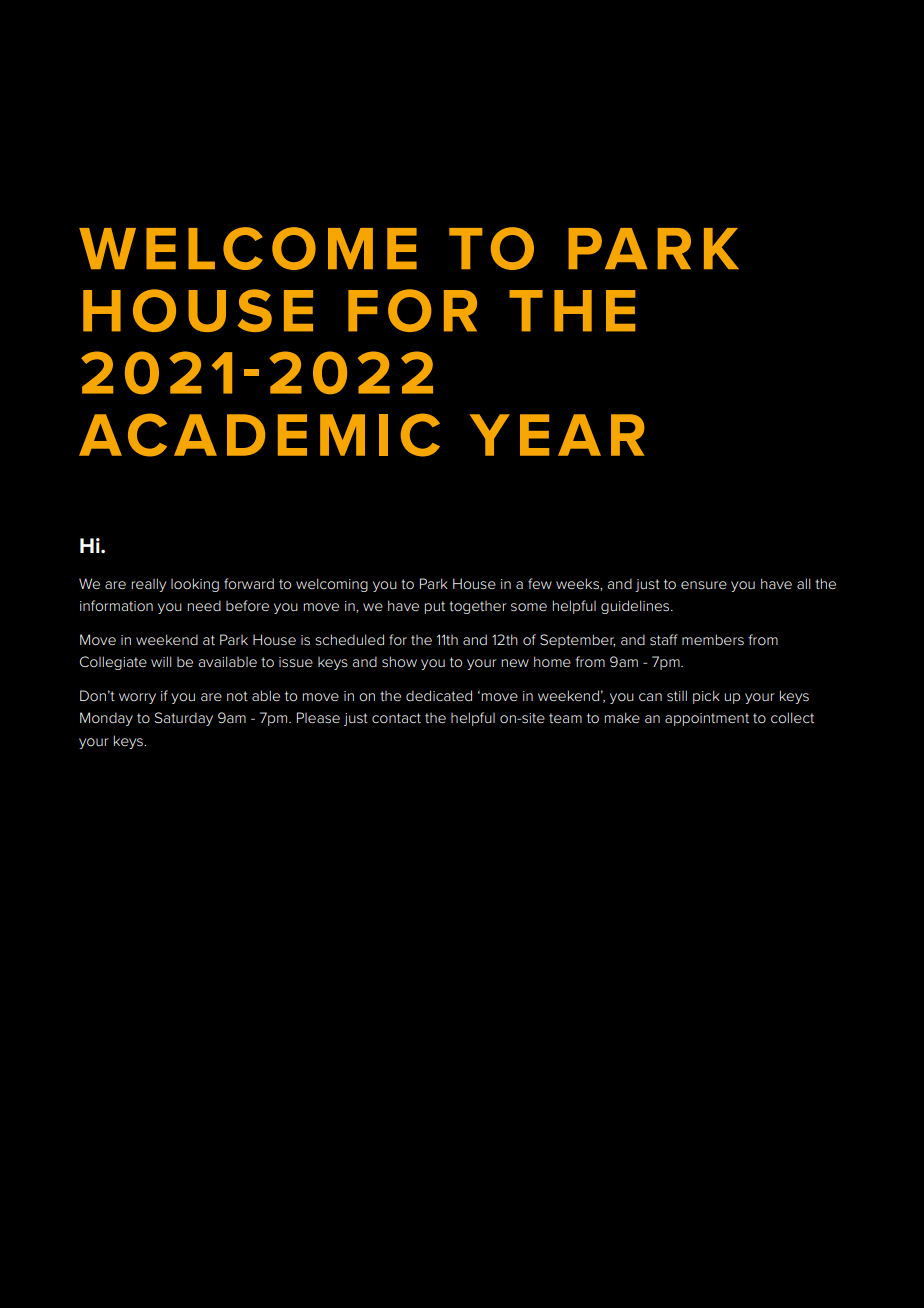 Image resolution: width=924 pixels, height=1308 pixels. I want to click on WELCOME, so click(248, 248).
